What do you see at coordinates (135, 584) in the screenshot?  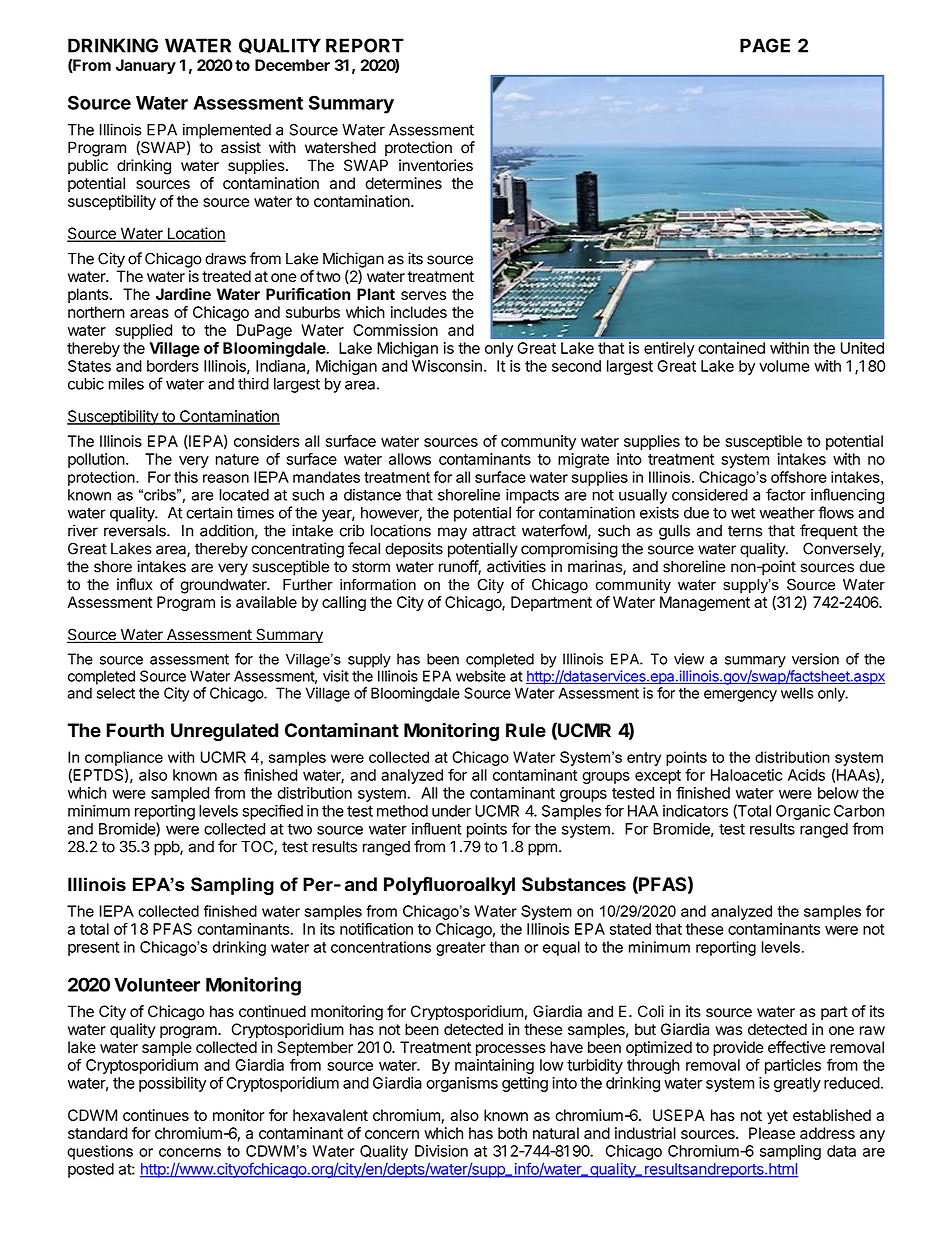 I see `influx` at bounding box center [135, 584].
